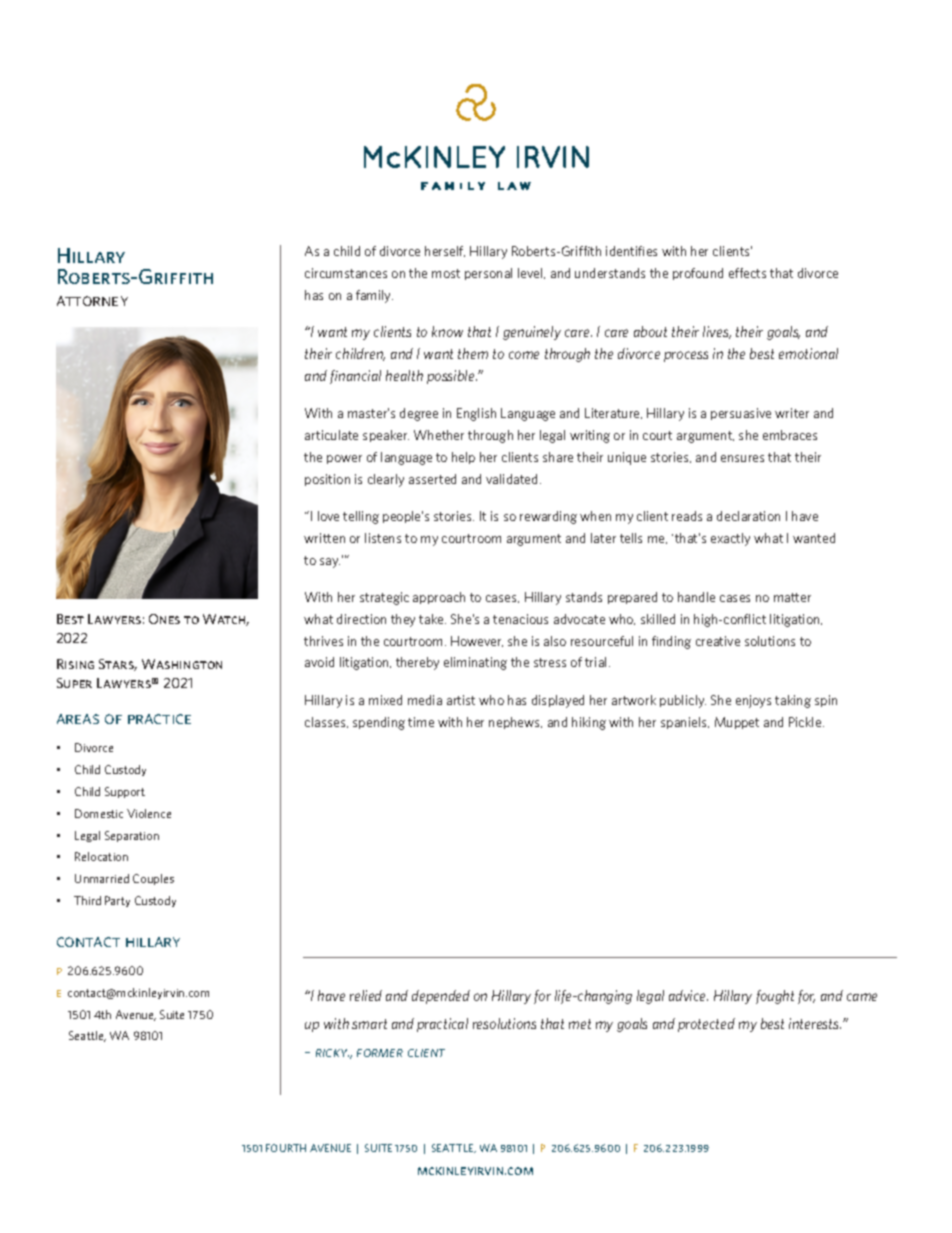  Describe the element at coordinates (730, 539) in the image. I see `exactly` at that location.
